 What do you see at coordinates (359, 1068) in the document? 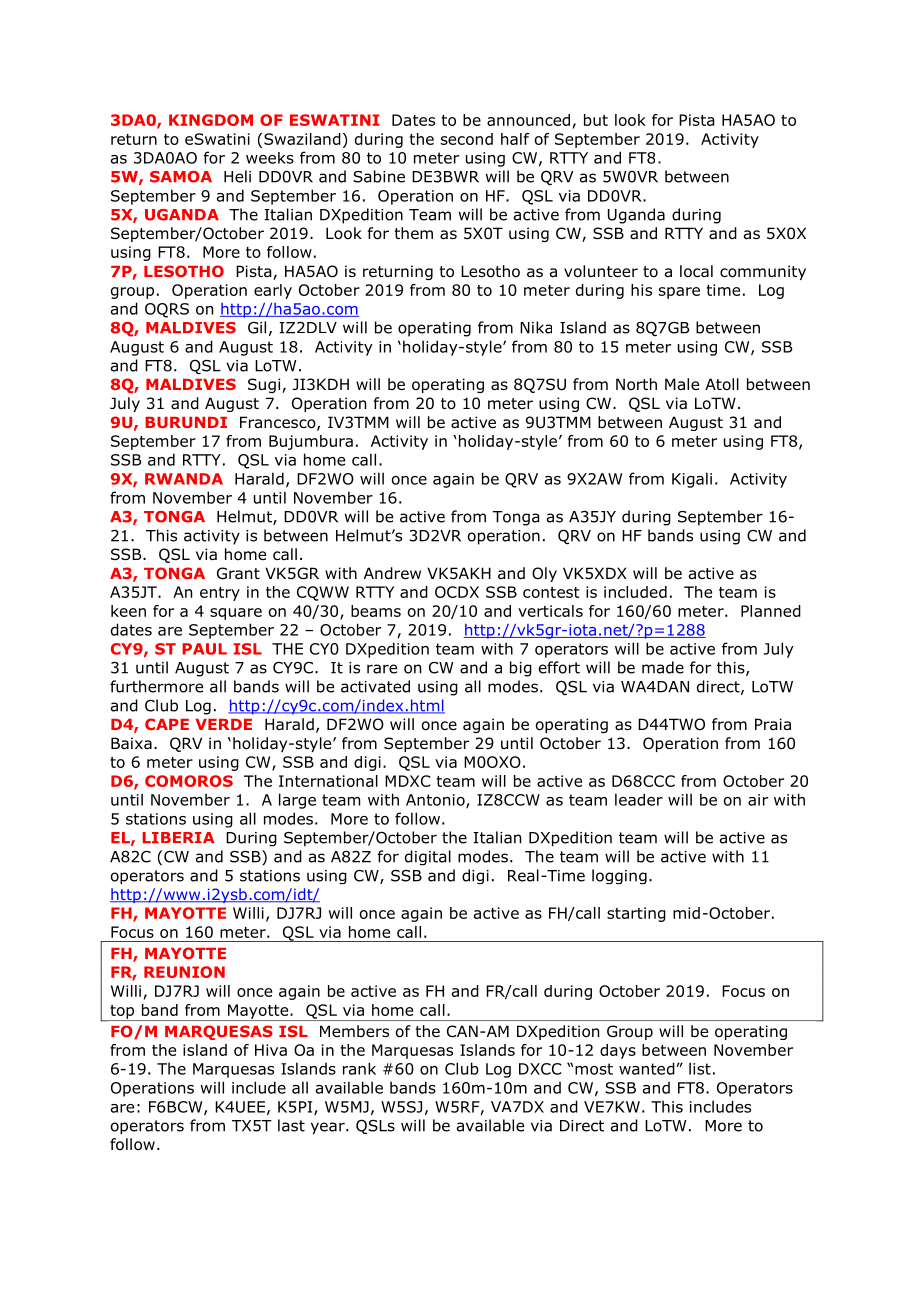
I see `rank` at bounding box center [359, 1068].
